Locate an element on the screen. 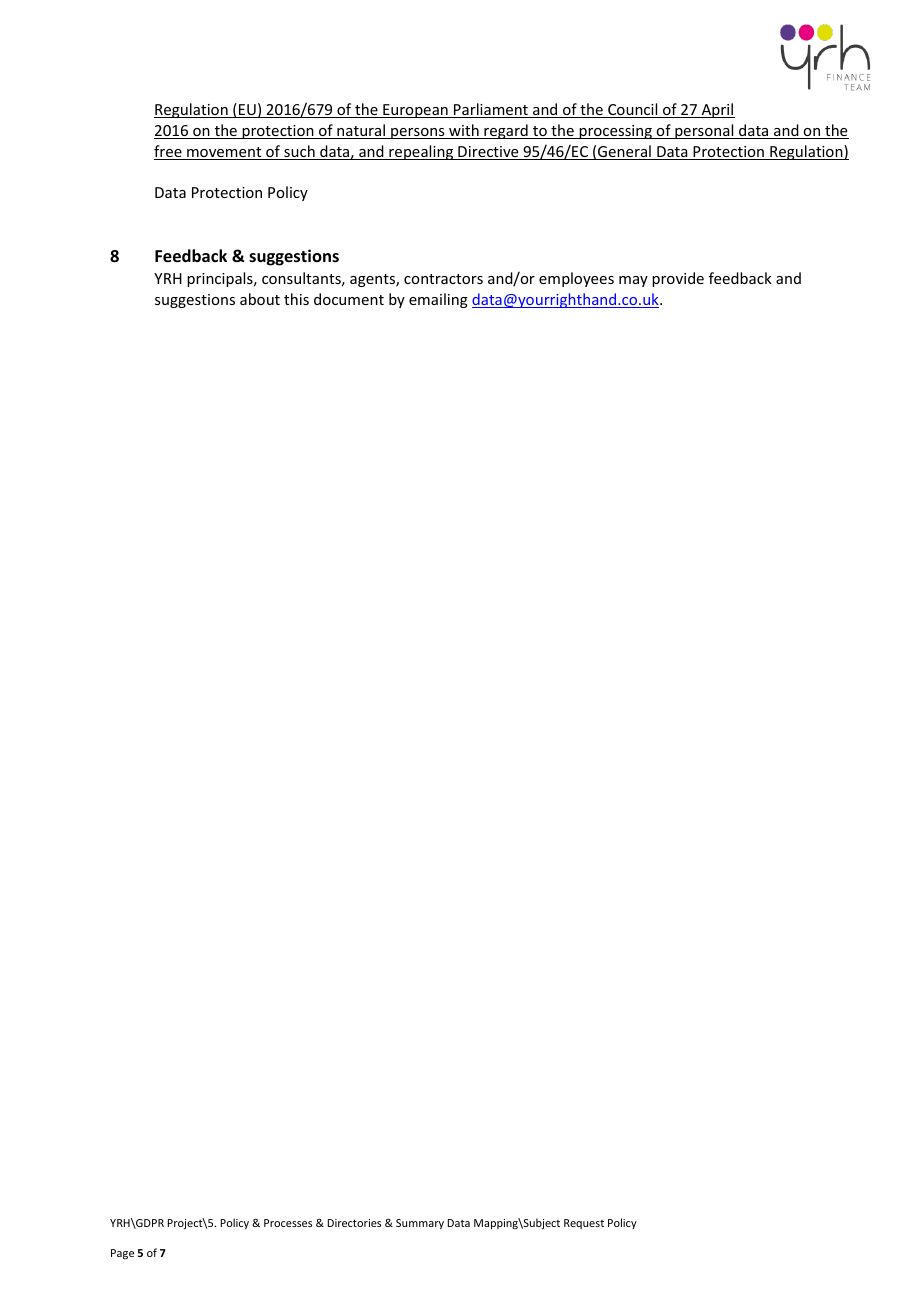 This screenshot has width=924, height=1308. Page is located at coordinates (122, 1254).
